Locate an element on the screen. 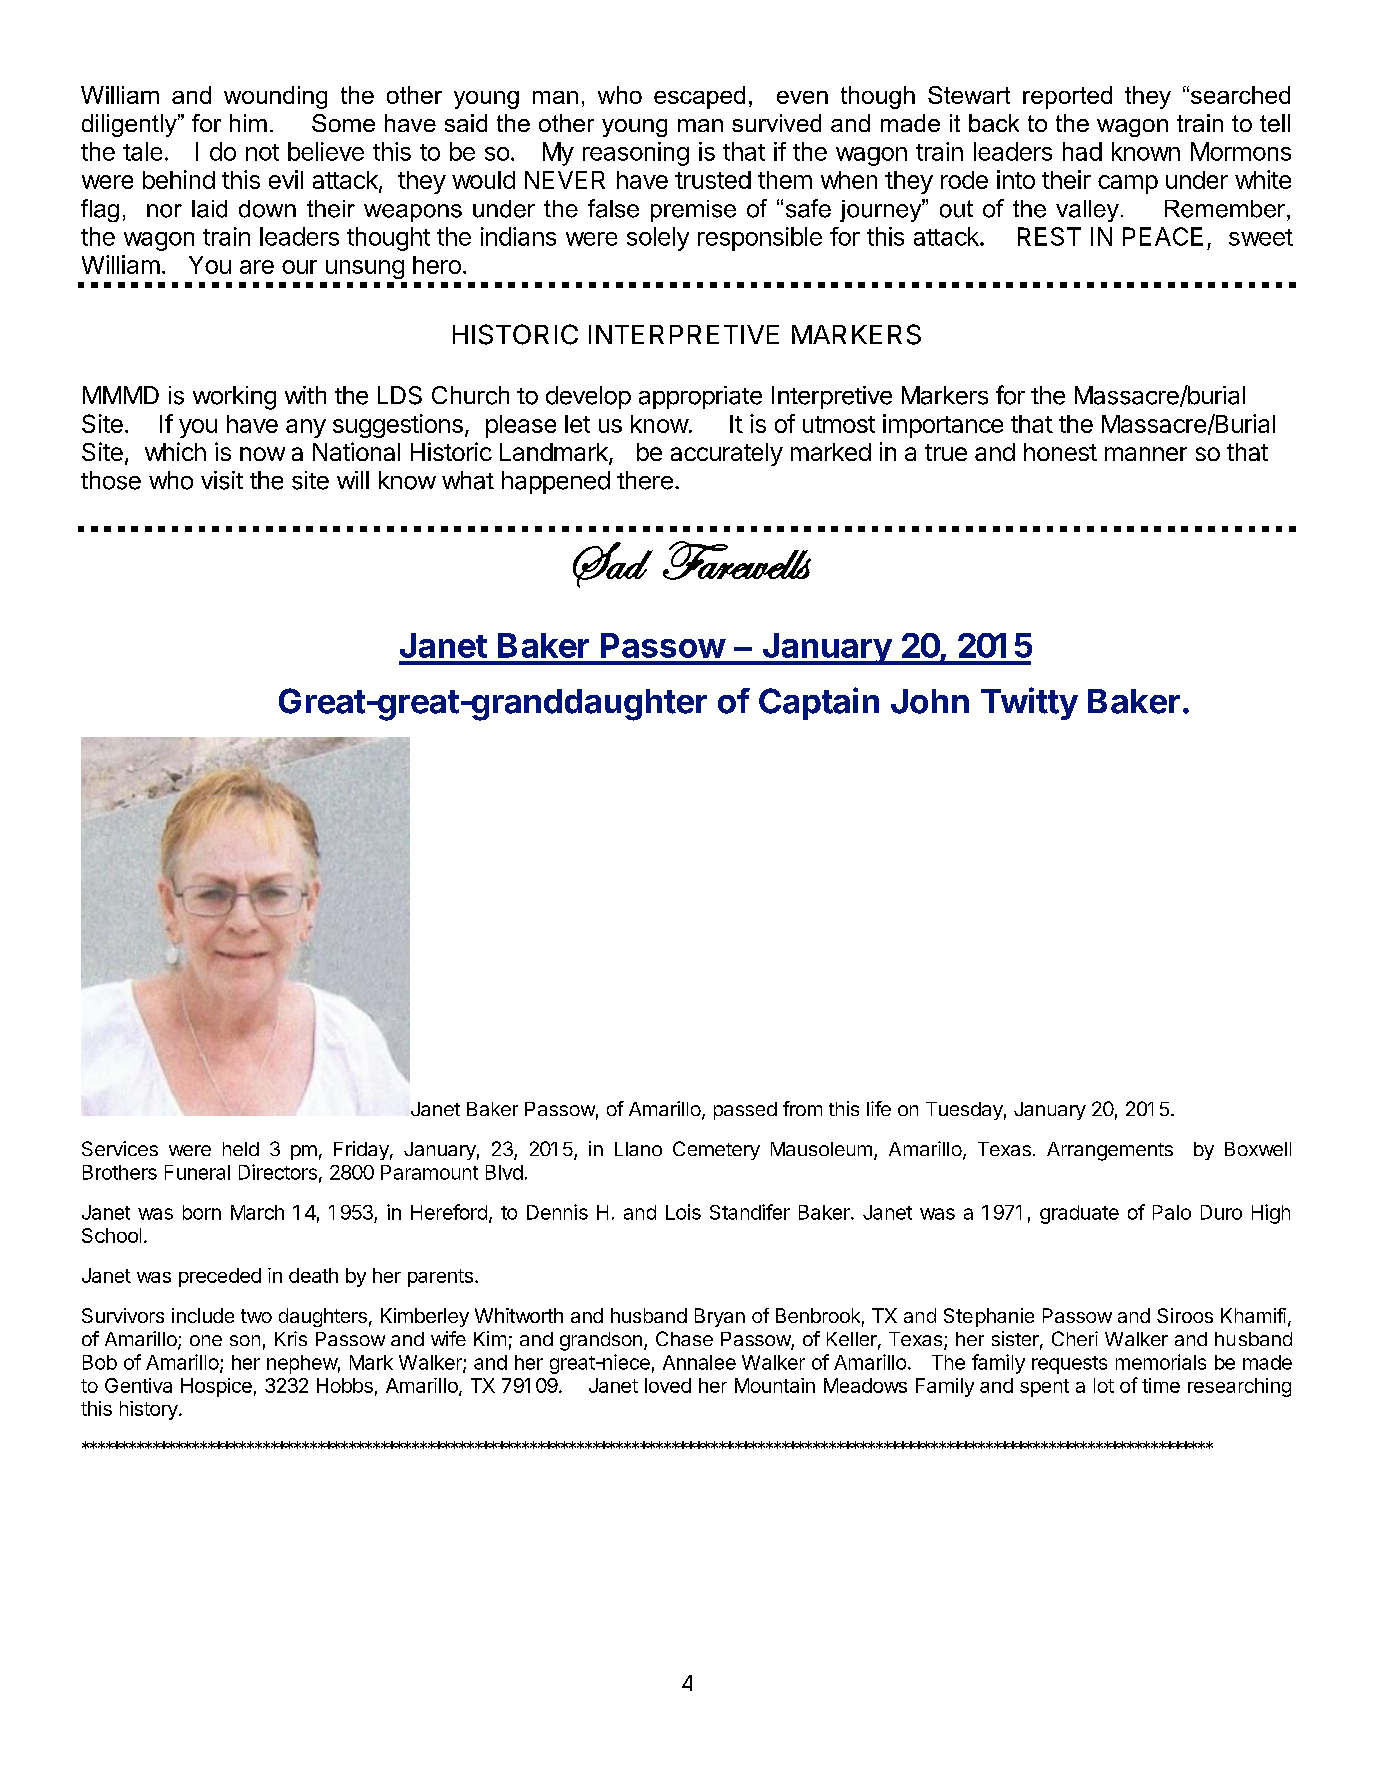 The image size is (1373, 1777). John is located at coordinates (930, 701).
